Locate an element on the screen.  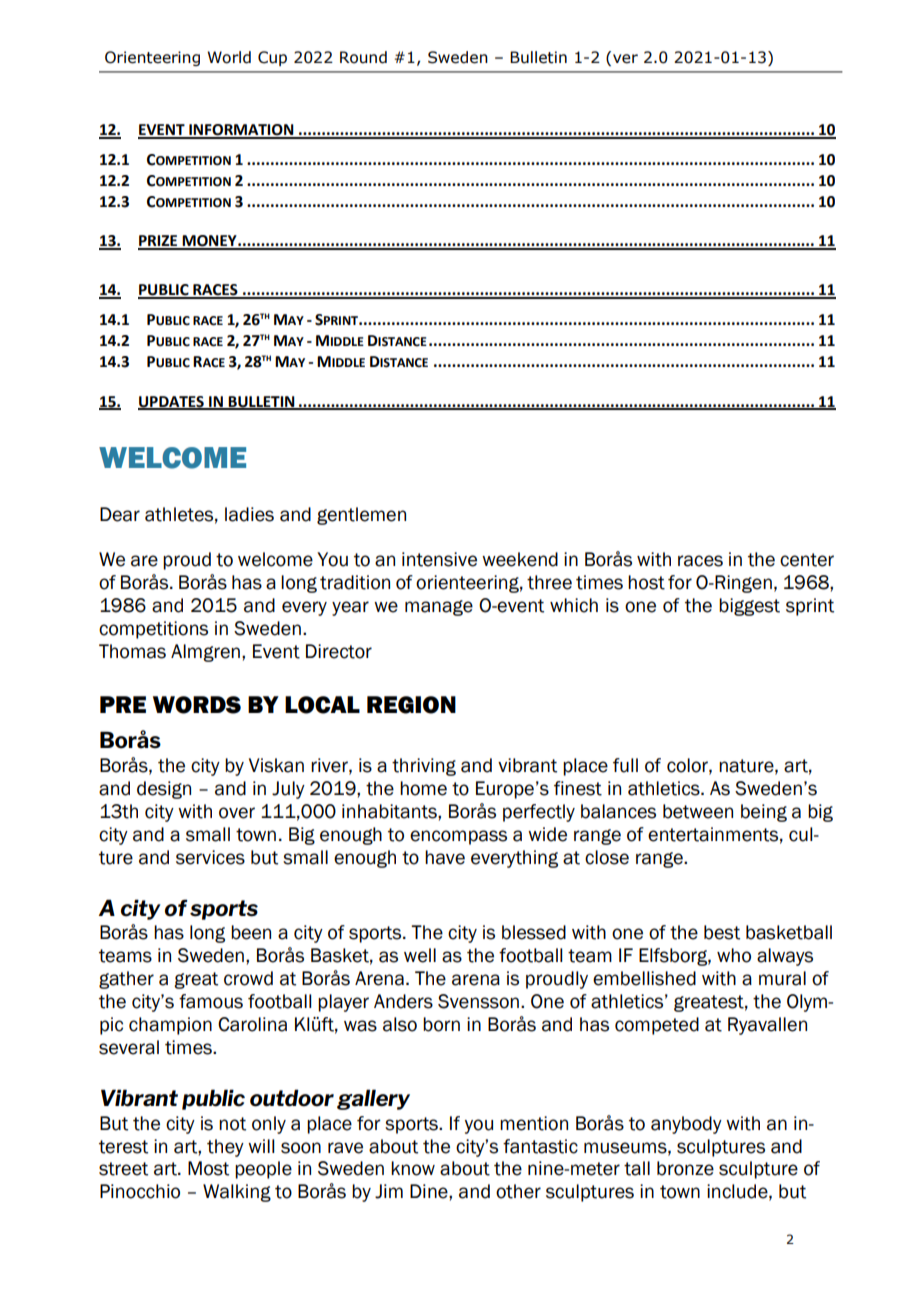
encompass is located at coordinates (458, 837).
